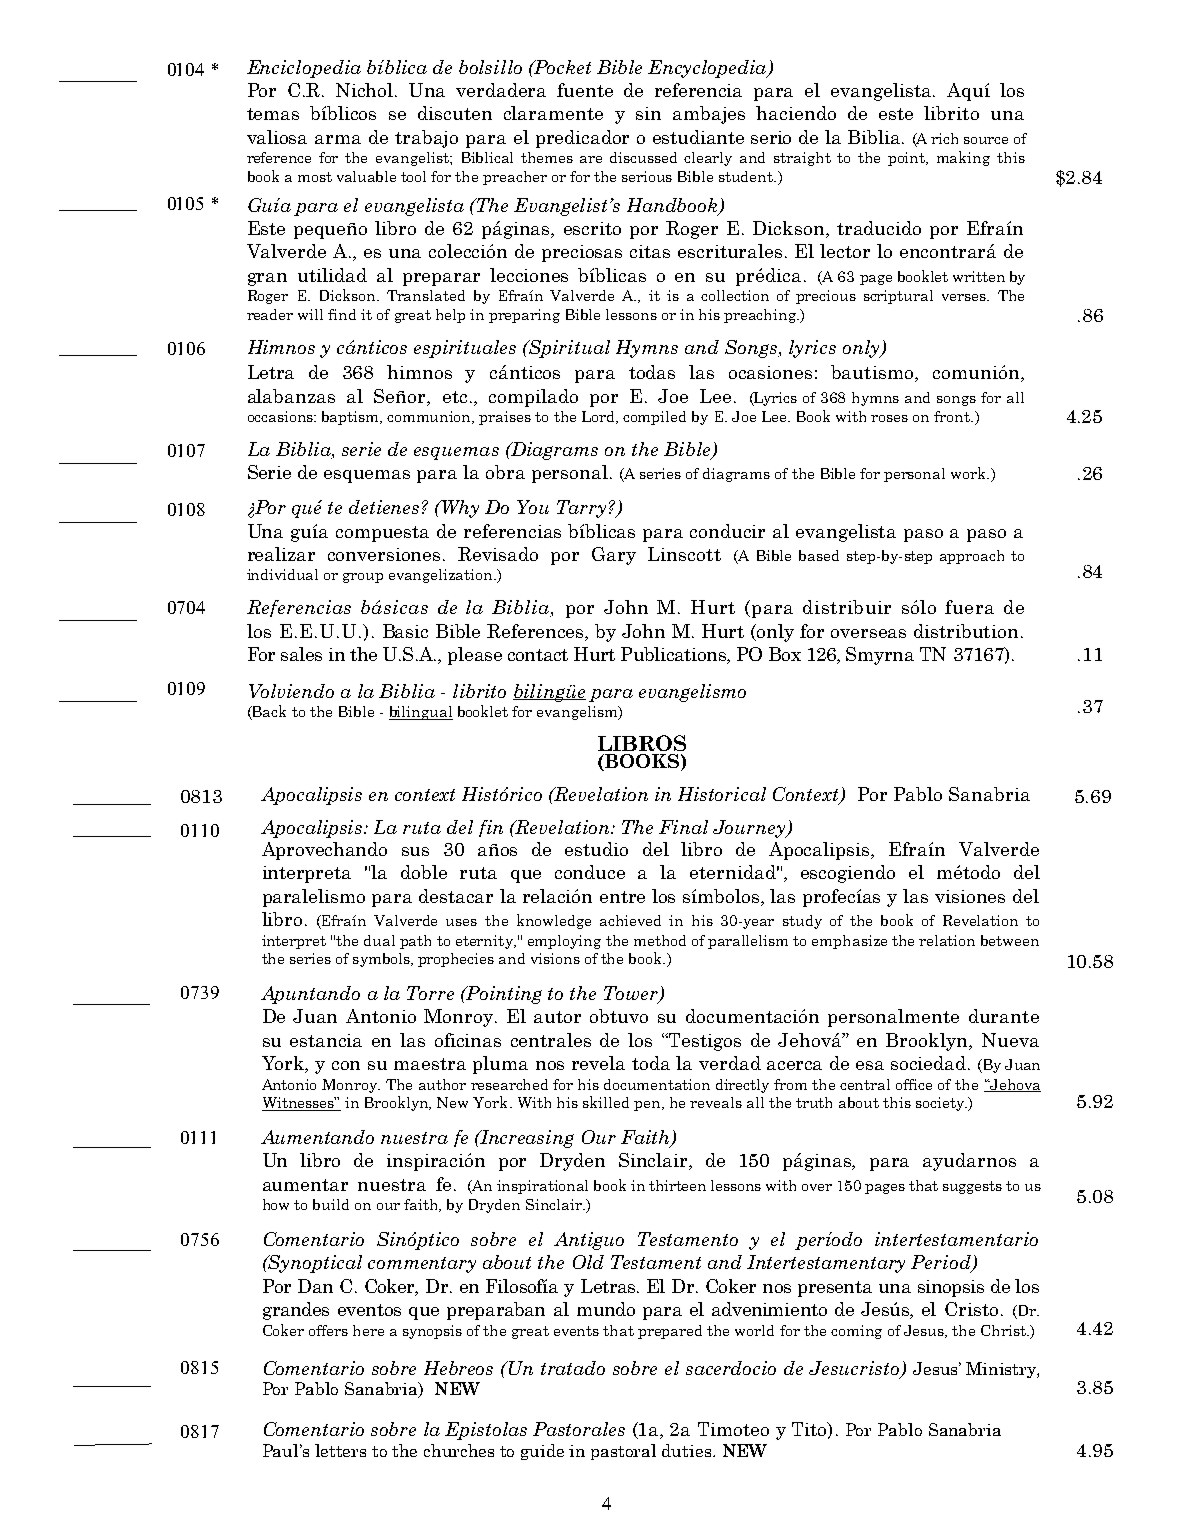 The image size is (1185, 1534). What do you see at coordinates (643, 157) in the document?
I see `discussed` at bounding box center [643, 157].
